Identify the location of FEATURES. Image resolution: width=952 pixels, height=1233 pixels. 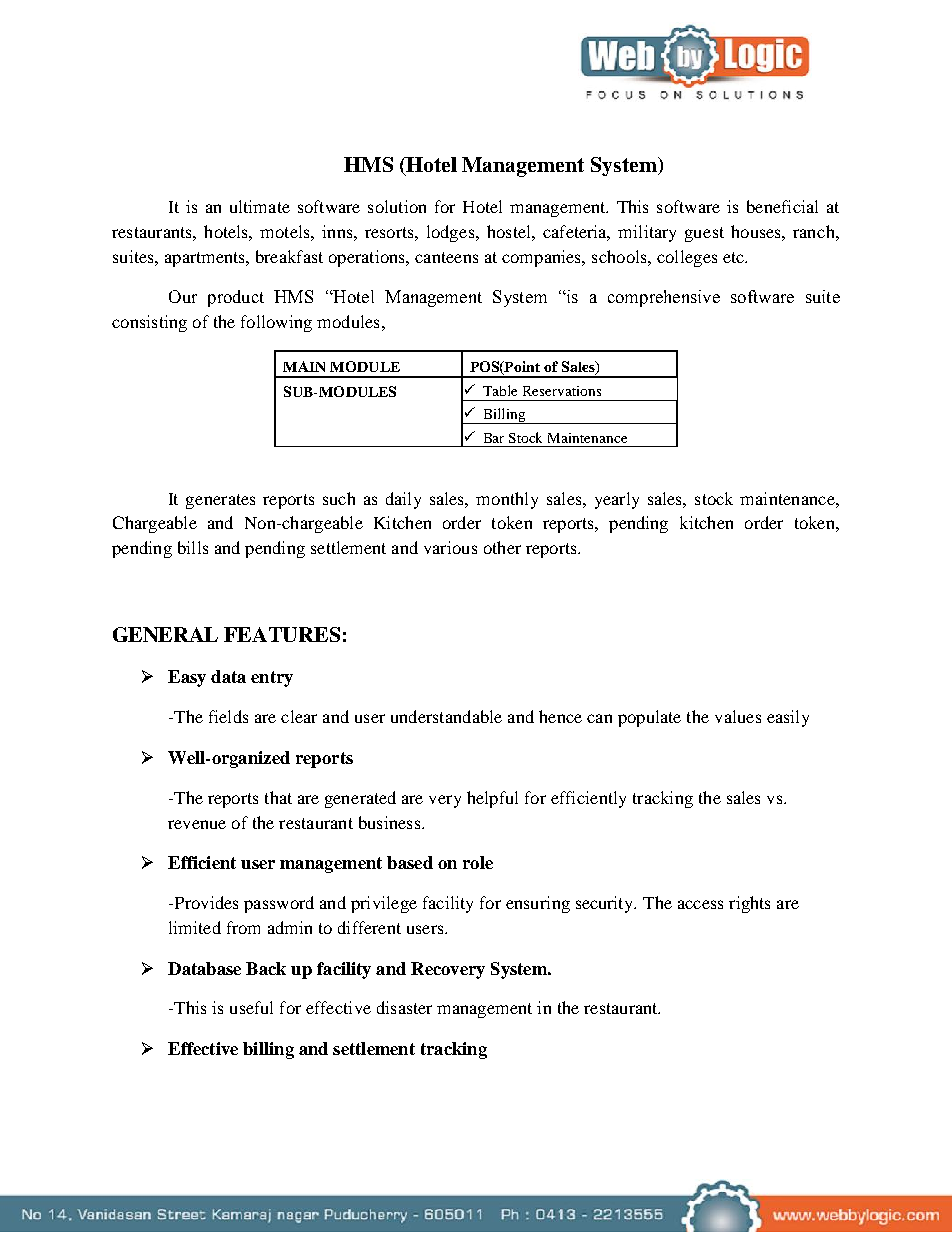
(282, 634).
